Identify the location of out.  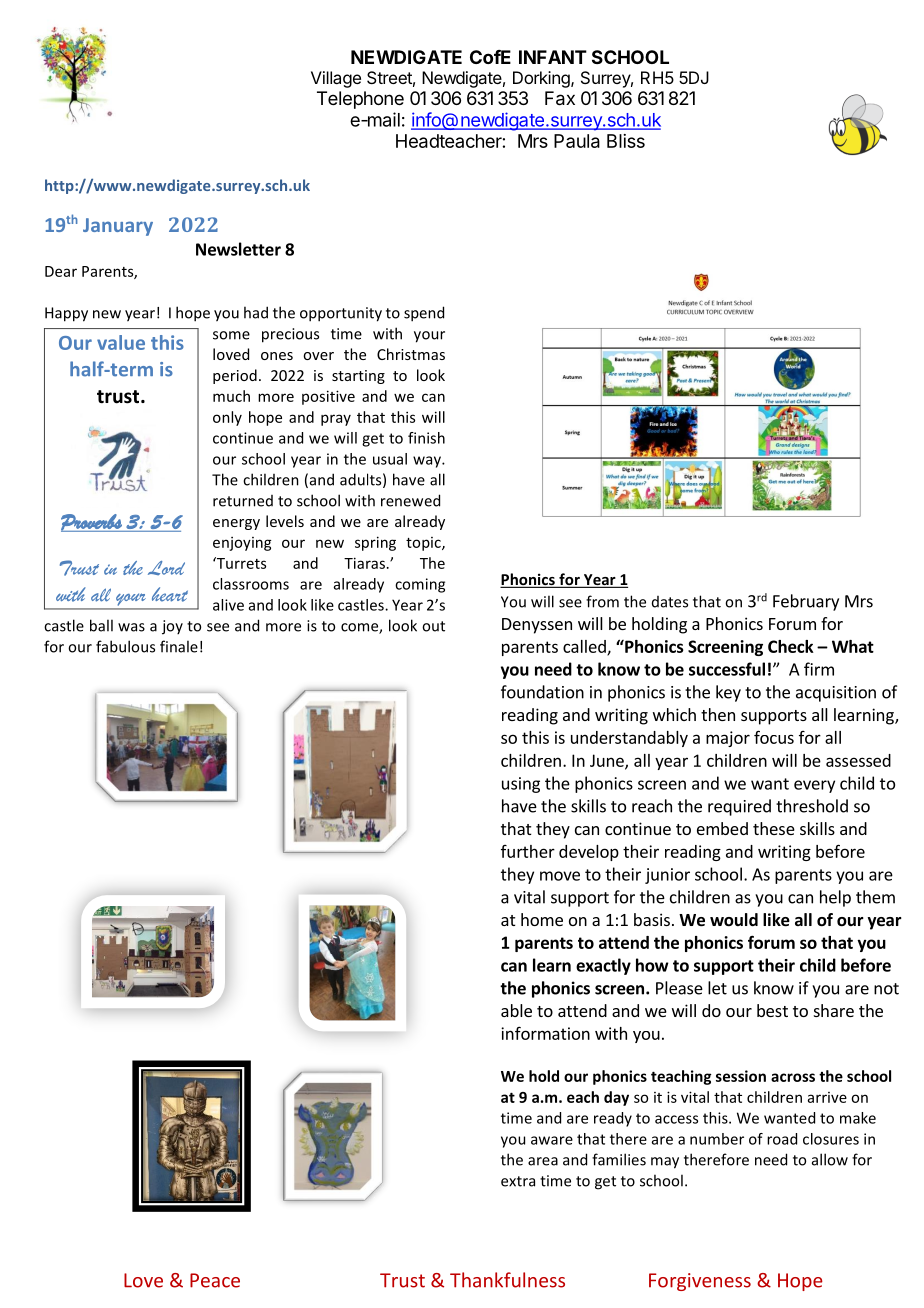
(433, 626).
